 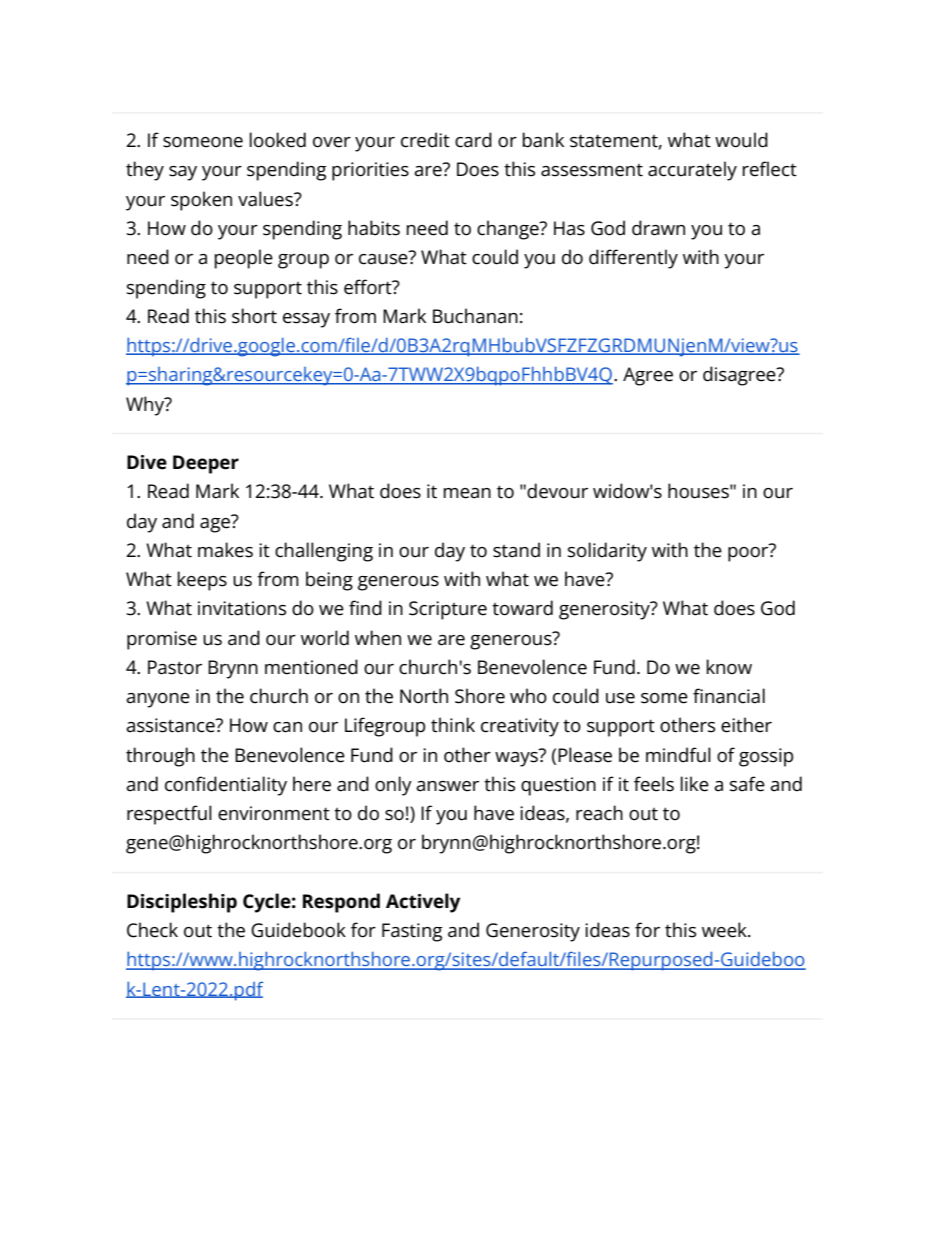 What do you see at coordinates (749, 553) in the document?
I see `poor` at bounding box center [749, 553].
